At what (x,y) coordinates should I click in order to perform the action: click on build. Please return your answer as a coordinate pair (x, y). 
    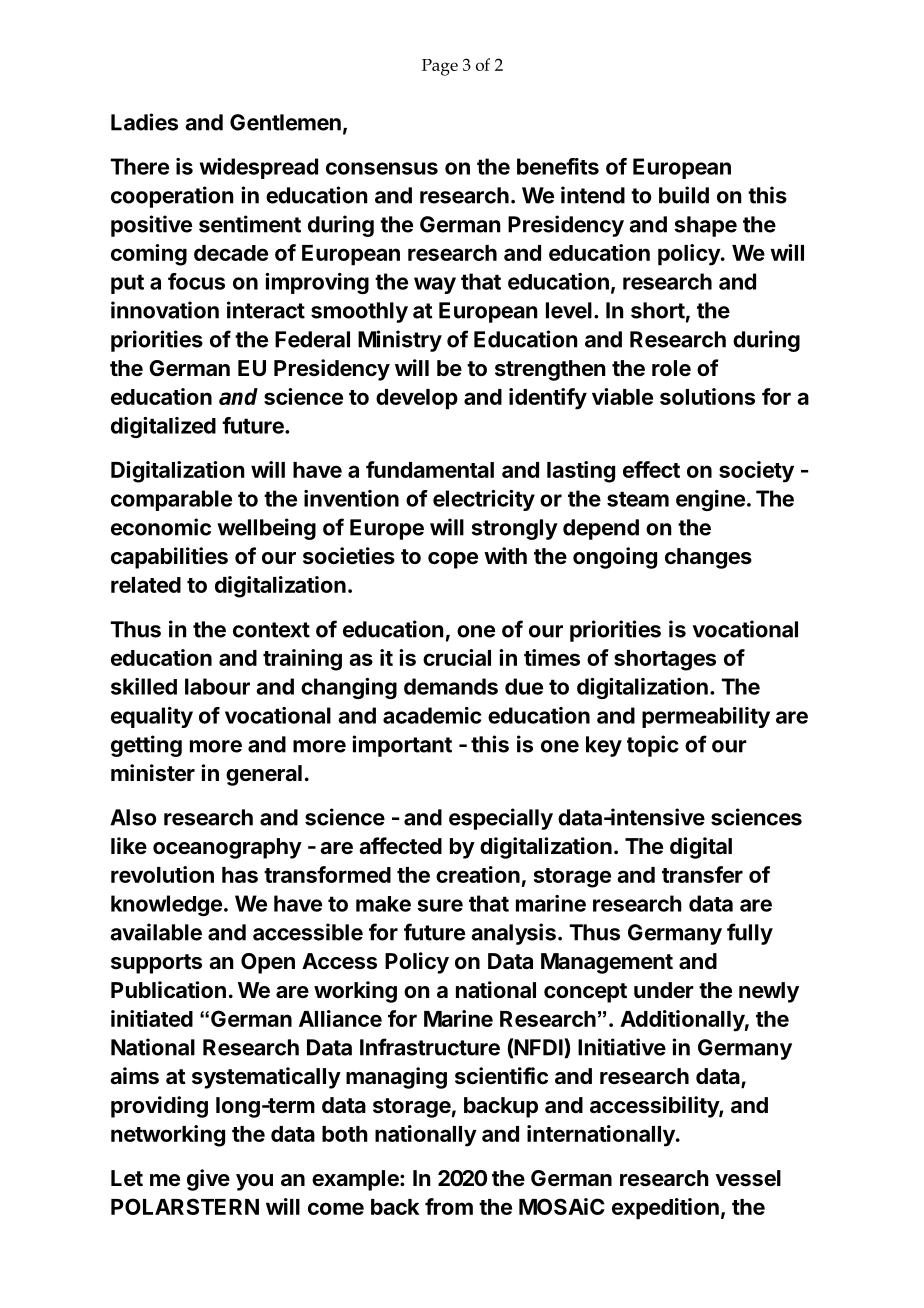
    Looking at the image, I should click on (684, 195).
